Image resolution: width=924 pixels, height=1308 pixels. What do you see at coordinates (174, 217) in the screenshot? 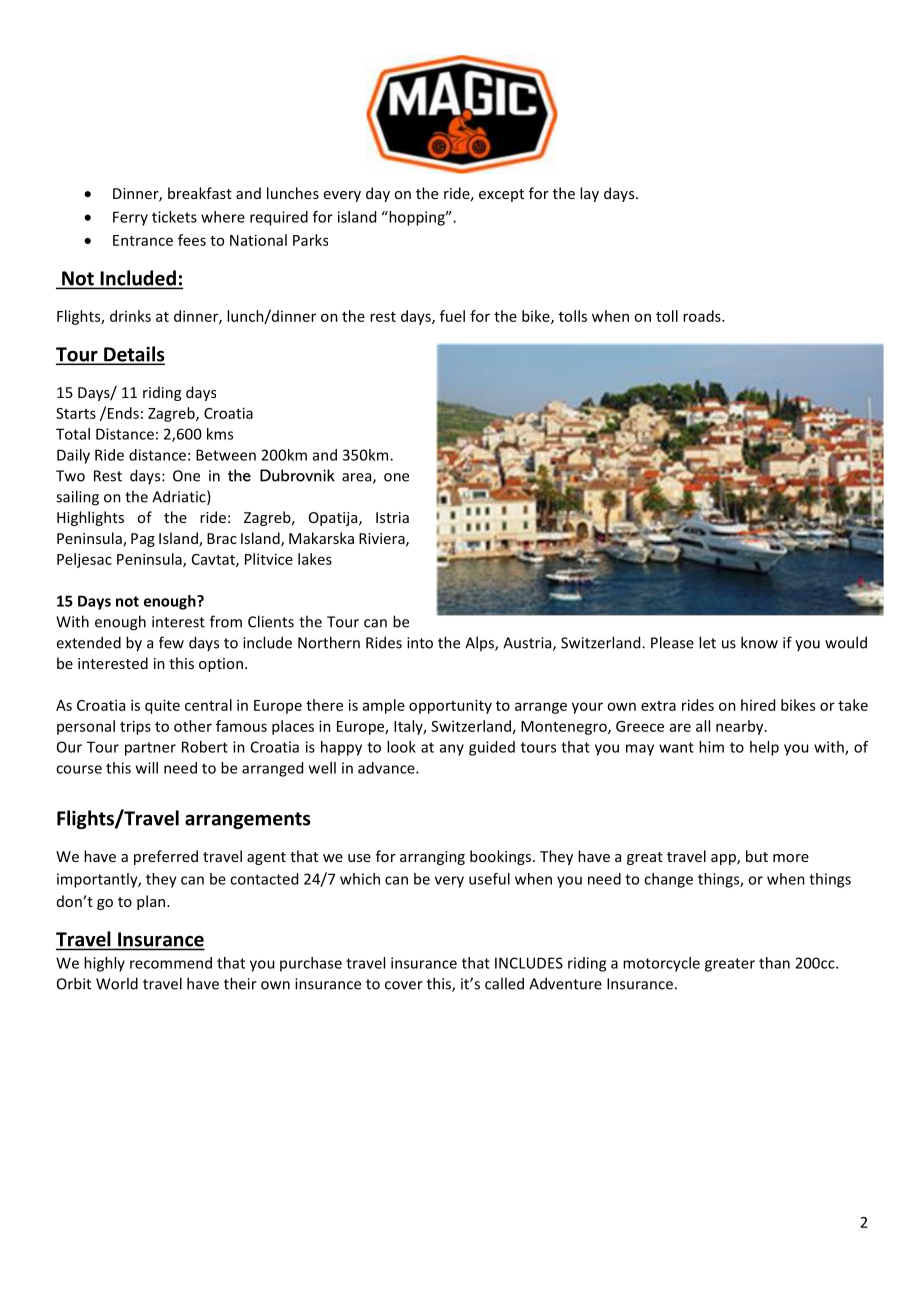
I see `tickets` at bounding box center [174, 217].
